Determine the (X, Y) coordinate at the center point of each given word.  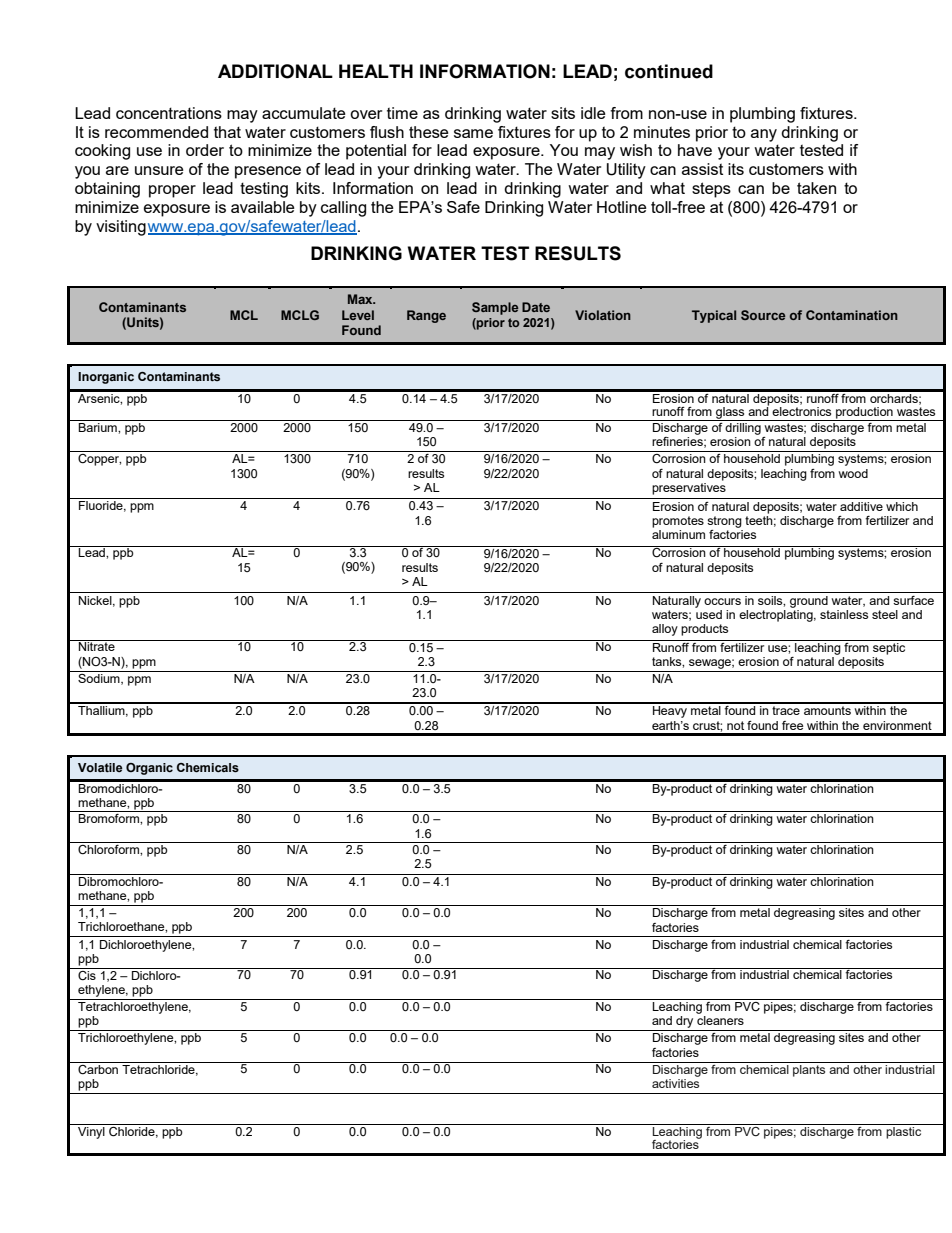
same (473, 133)
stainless (844, 614)
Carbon (98, 1068)
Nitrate (97, 645)
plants (809, 1069)
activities (675, 1083)
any (764, 135)
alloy (665, 630)
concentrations (169, 113)
